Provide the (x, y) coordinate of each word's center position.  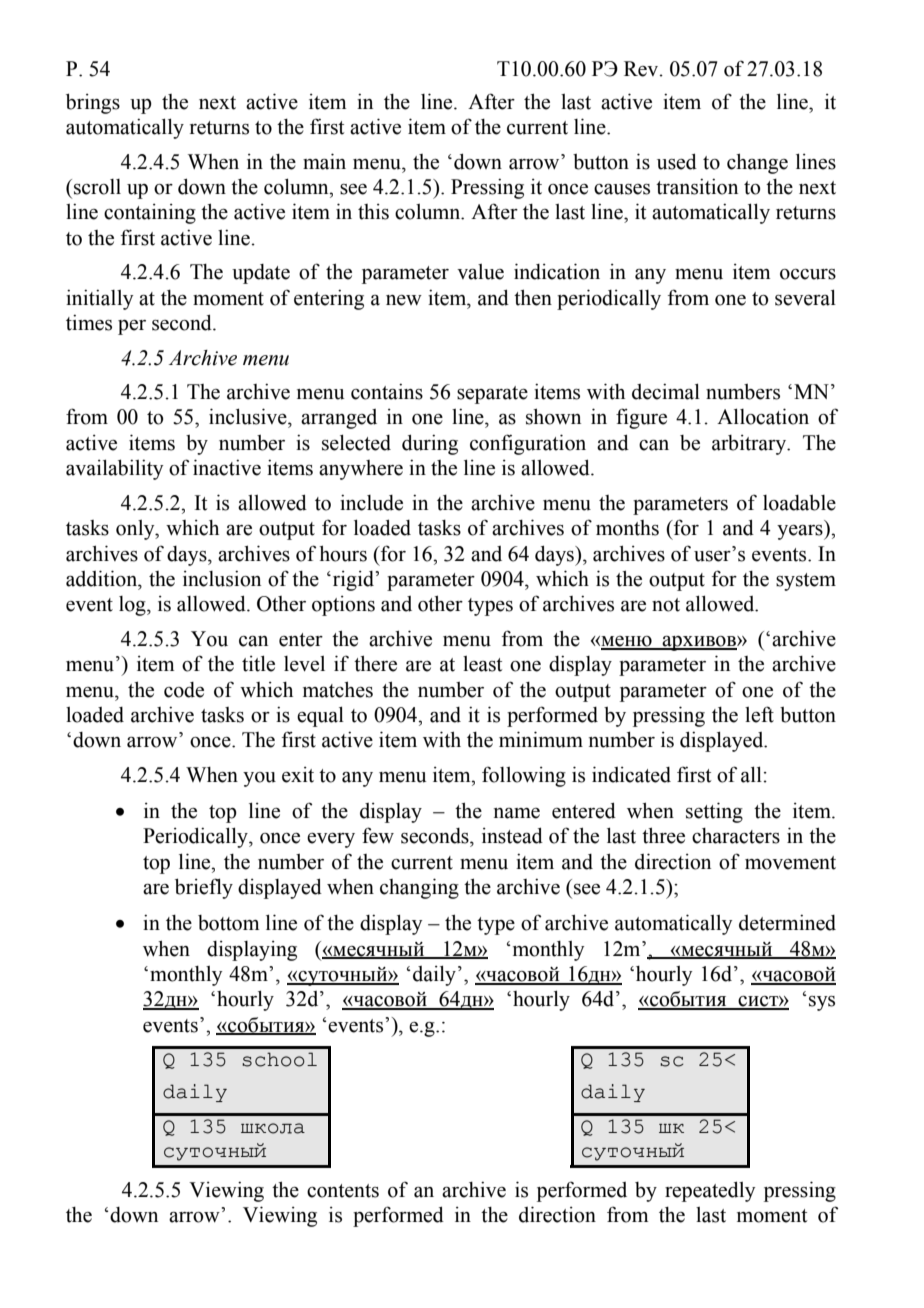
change (757, 163)
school (279, 1059)
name (517, 813)
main (324, 161)
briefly (204, 888)
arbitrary (750, 445)
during (430, 444)
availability (115, 469)
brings (93, 103)
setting (714, 812)
